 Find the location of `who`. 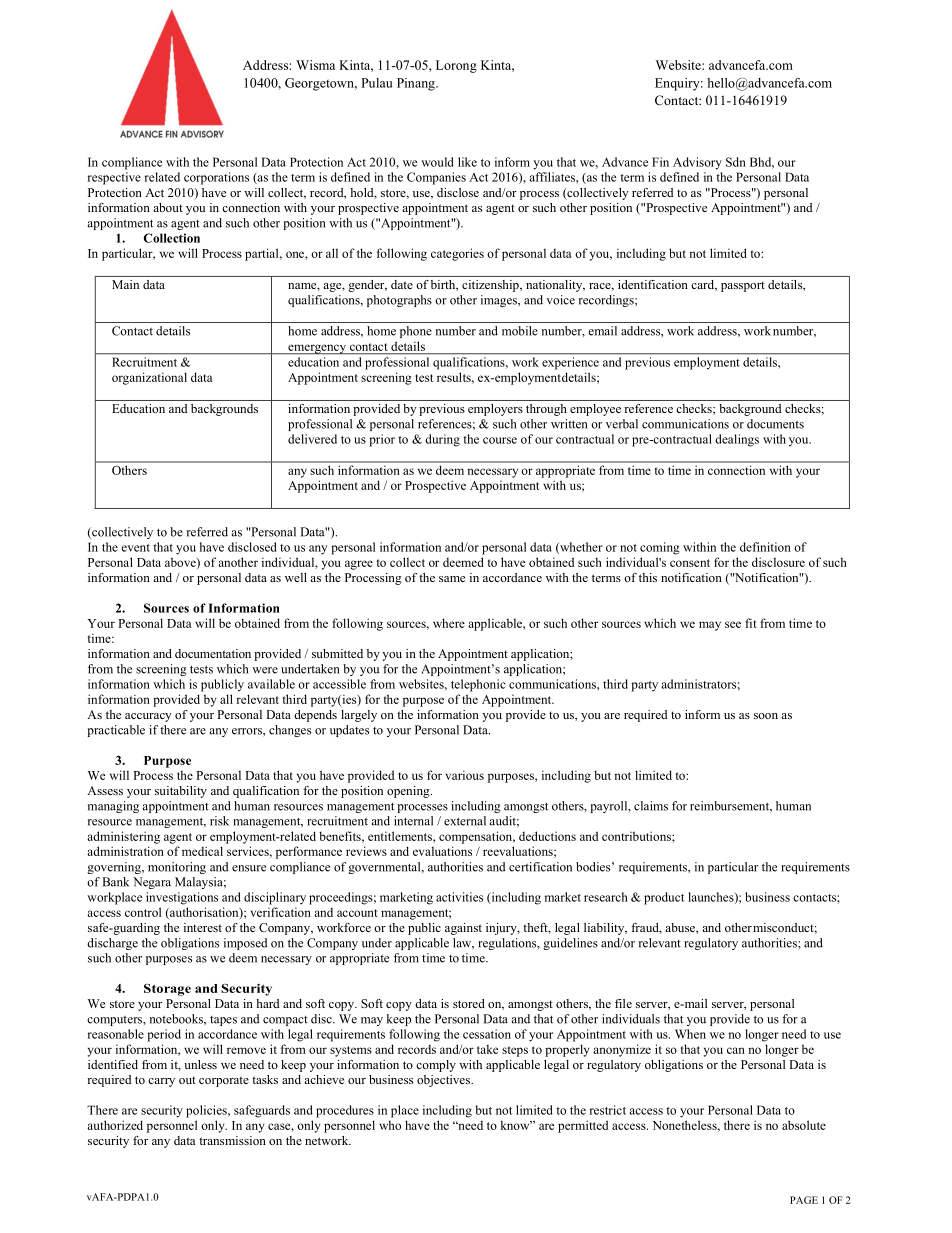

who is located at coordinates (390, 1125).
